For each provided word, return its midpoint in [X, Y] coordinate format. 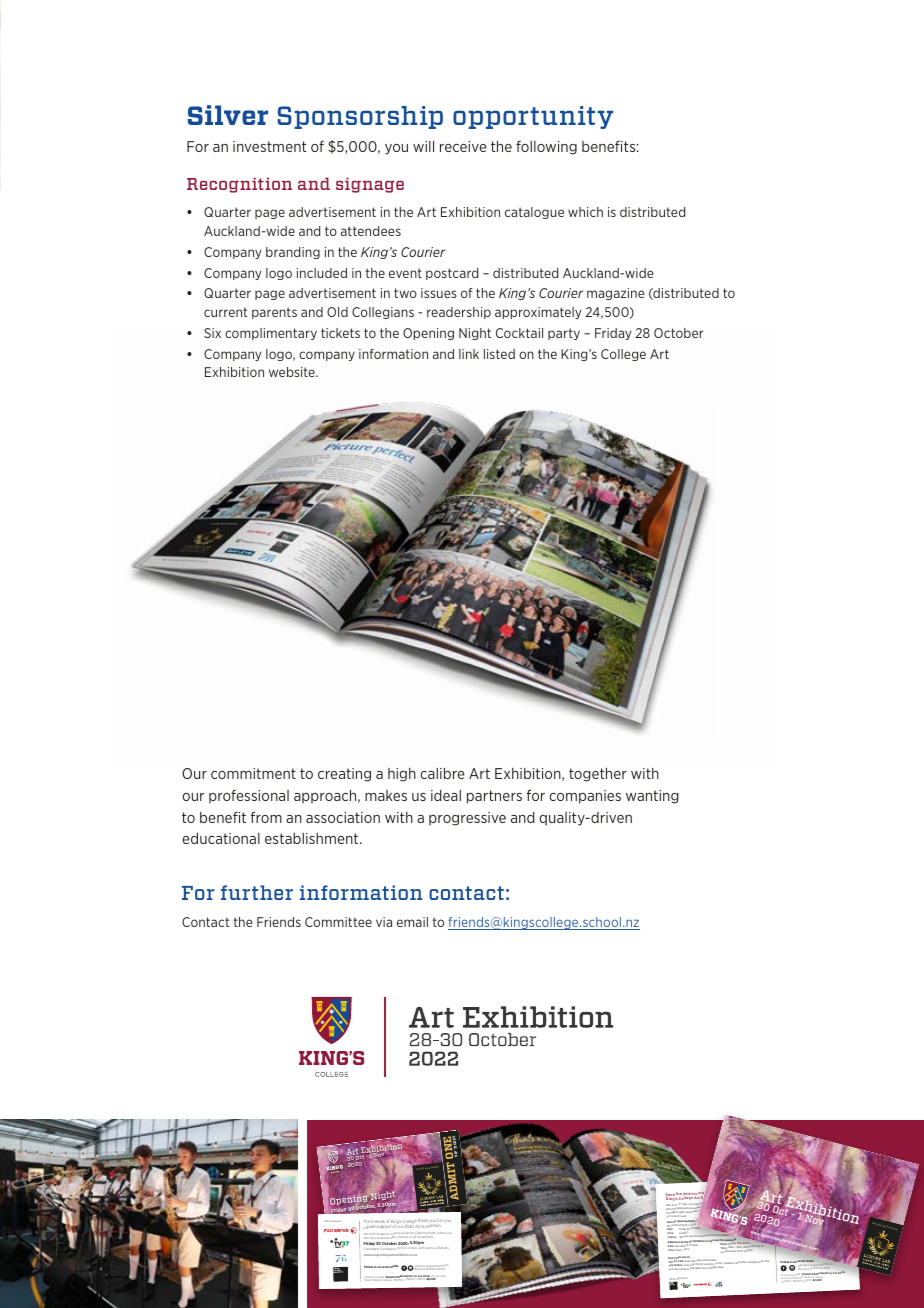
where [441, 1233]
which [585, 212]
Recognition [239, 185]
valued [368, 1227]
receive [463, 146]
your [447, 1221]
